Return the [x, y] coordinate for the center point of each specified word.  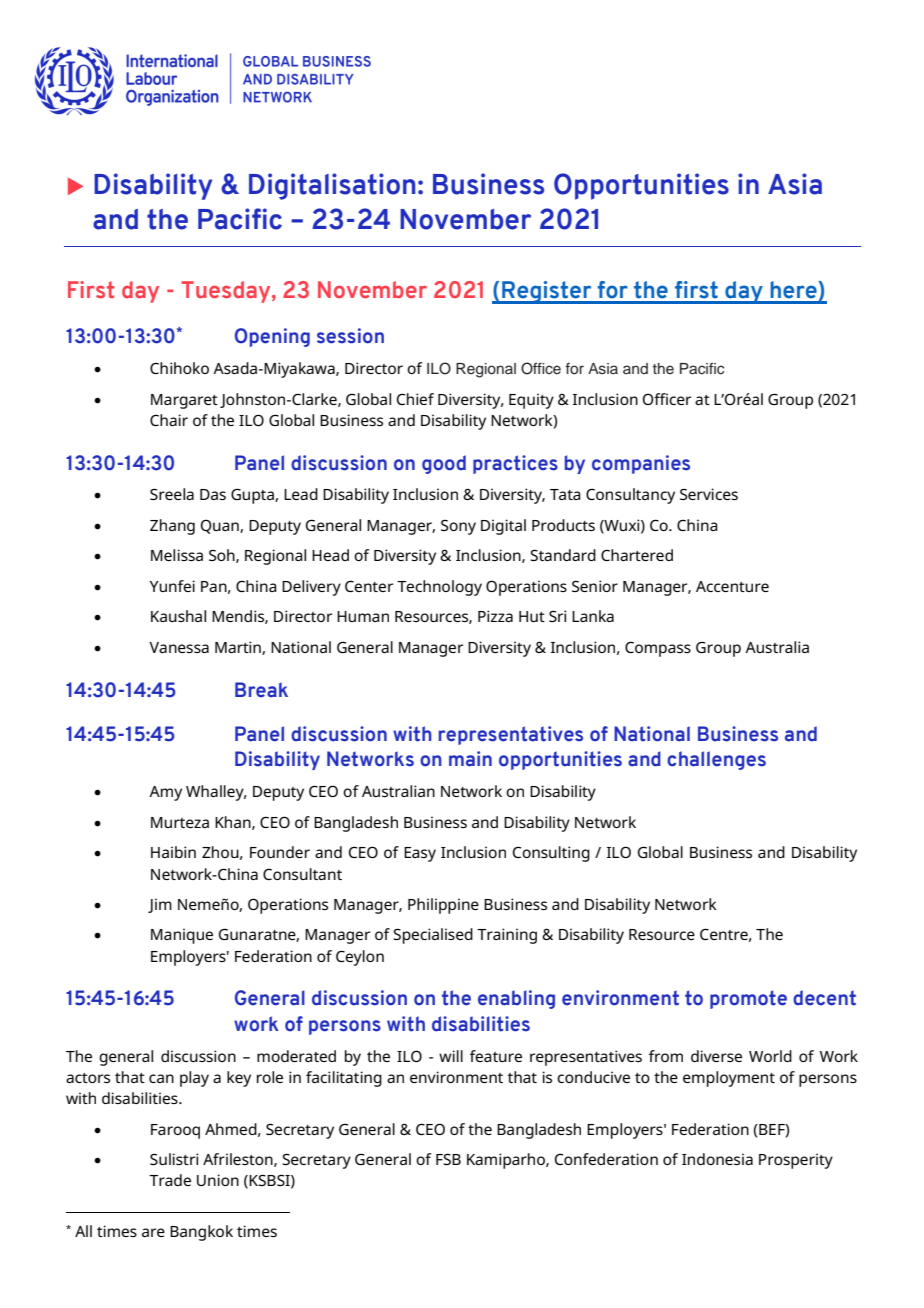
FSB [448, 1159]
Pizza [495, 616]
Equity [531, 401]
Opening [272, 337]
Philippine [443, 906]
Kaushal [178, 616]
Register [547, 292]
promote [748, 999]
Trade [170, 1180]
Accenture [732, 586]
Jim [160, 905]
